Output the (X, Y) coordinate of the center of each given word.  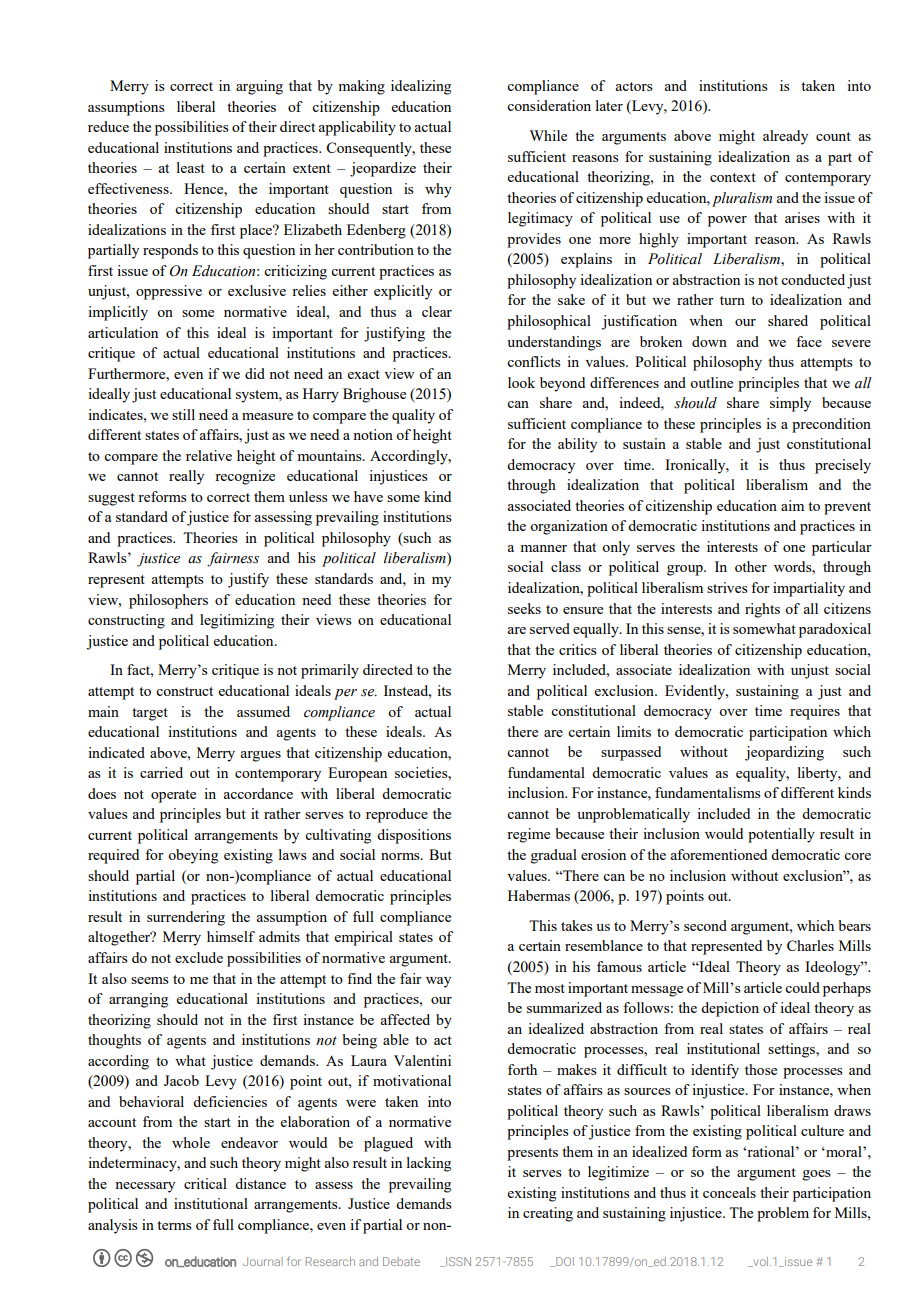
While (548, 135)
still (183, 414)
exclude (199, 957)
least (191, 167)
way (438, 982)
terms (174, 1225)
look (521, 382)
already (785, 137)
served (550, 628)
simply (790, 404)
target (150, 714)
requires (815, 712)
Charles (810, 945)
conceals (729, 1192)
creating (548, 1214)
